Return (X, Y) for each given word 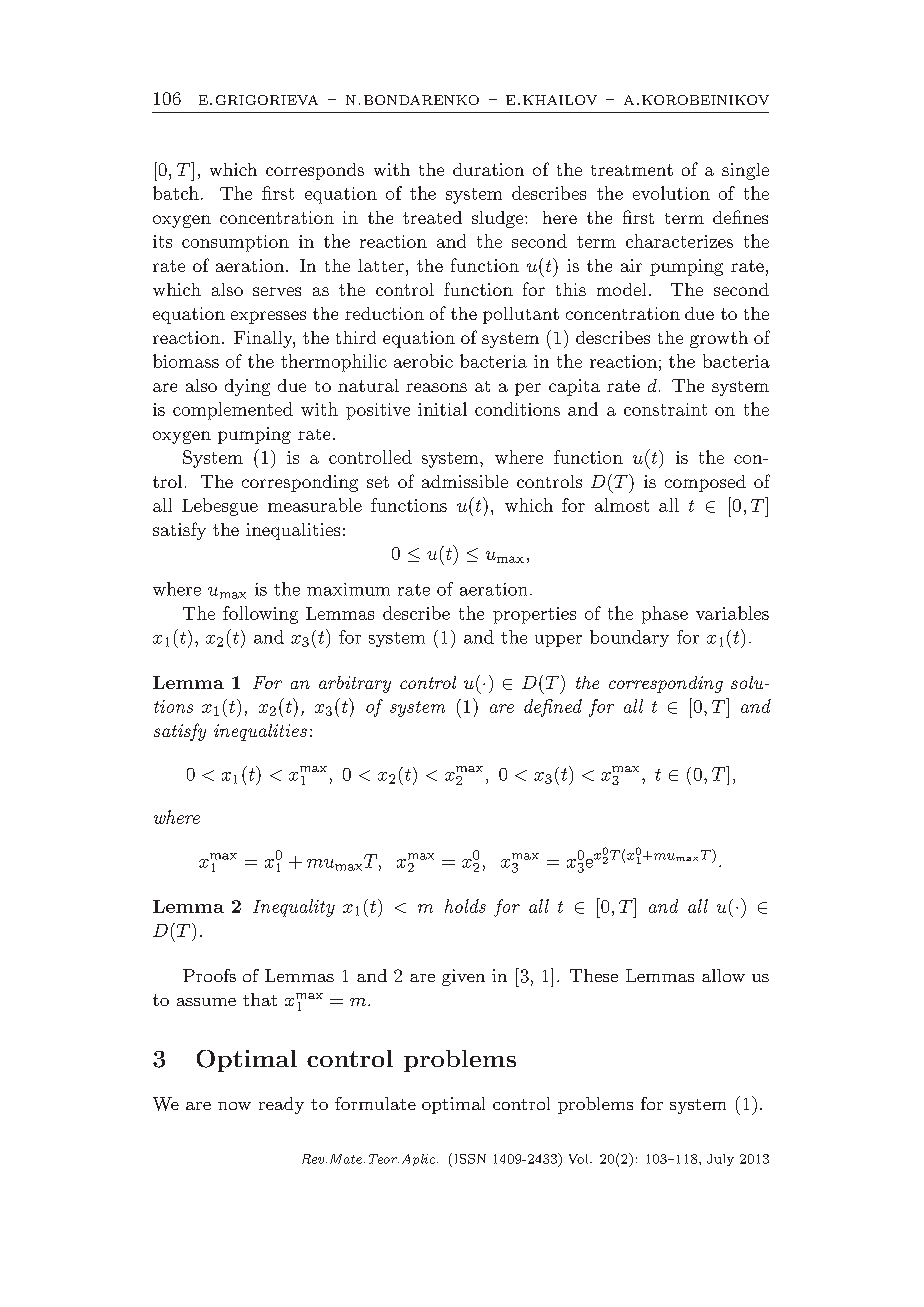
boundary (629, 638)
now (234, 1106)
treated (432, 217)
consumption (235, 243)
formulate (375, 1103)
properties (534, 615)
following (260, 615)
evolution (671, 193)
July (720, 1160)
